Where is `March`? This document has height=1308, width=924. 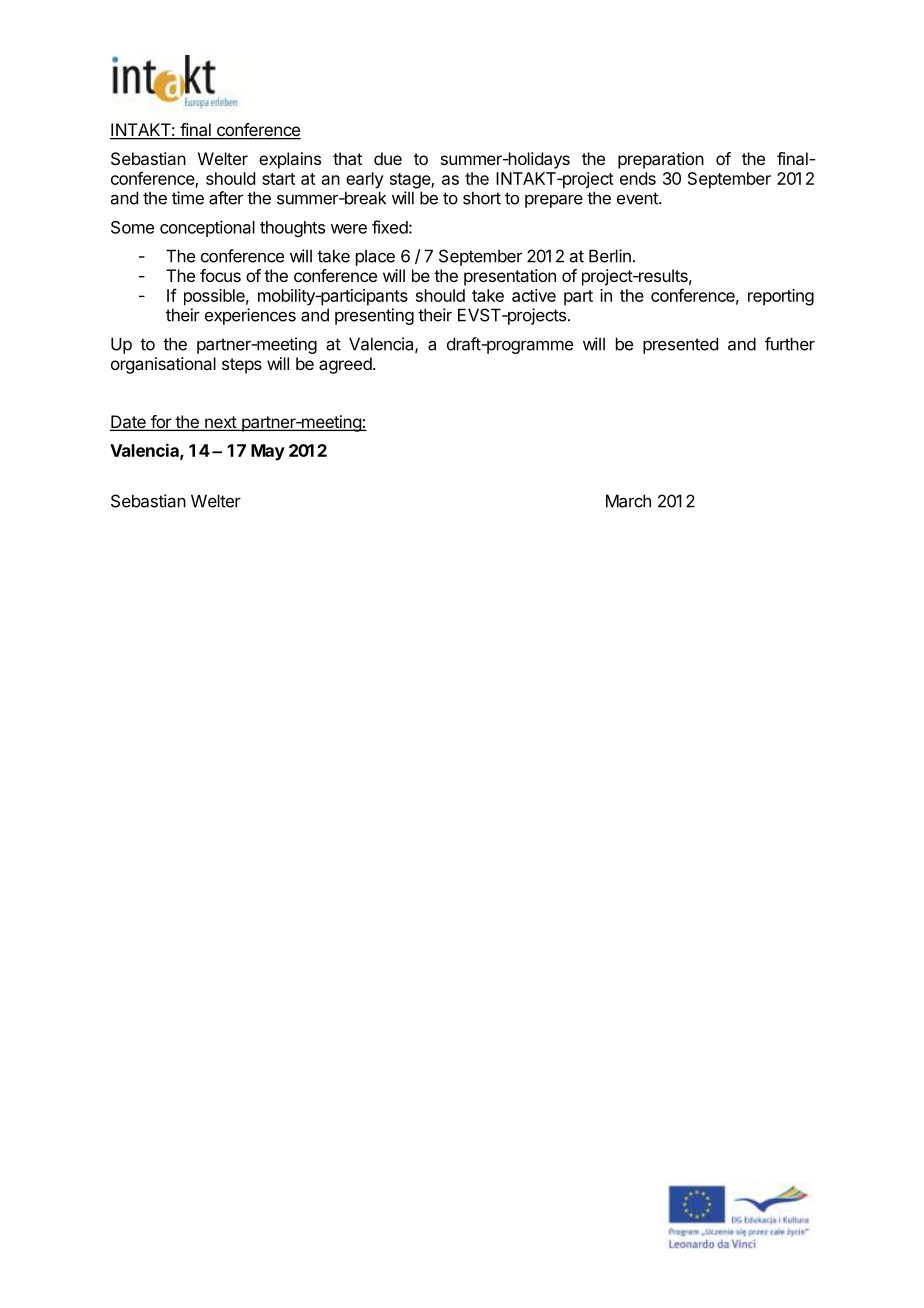
March is located at coordinates (628, 501).
